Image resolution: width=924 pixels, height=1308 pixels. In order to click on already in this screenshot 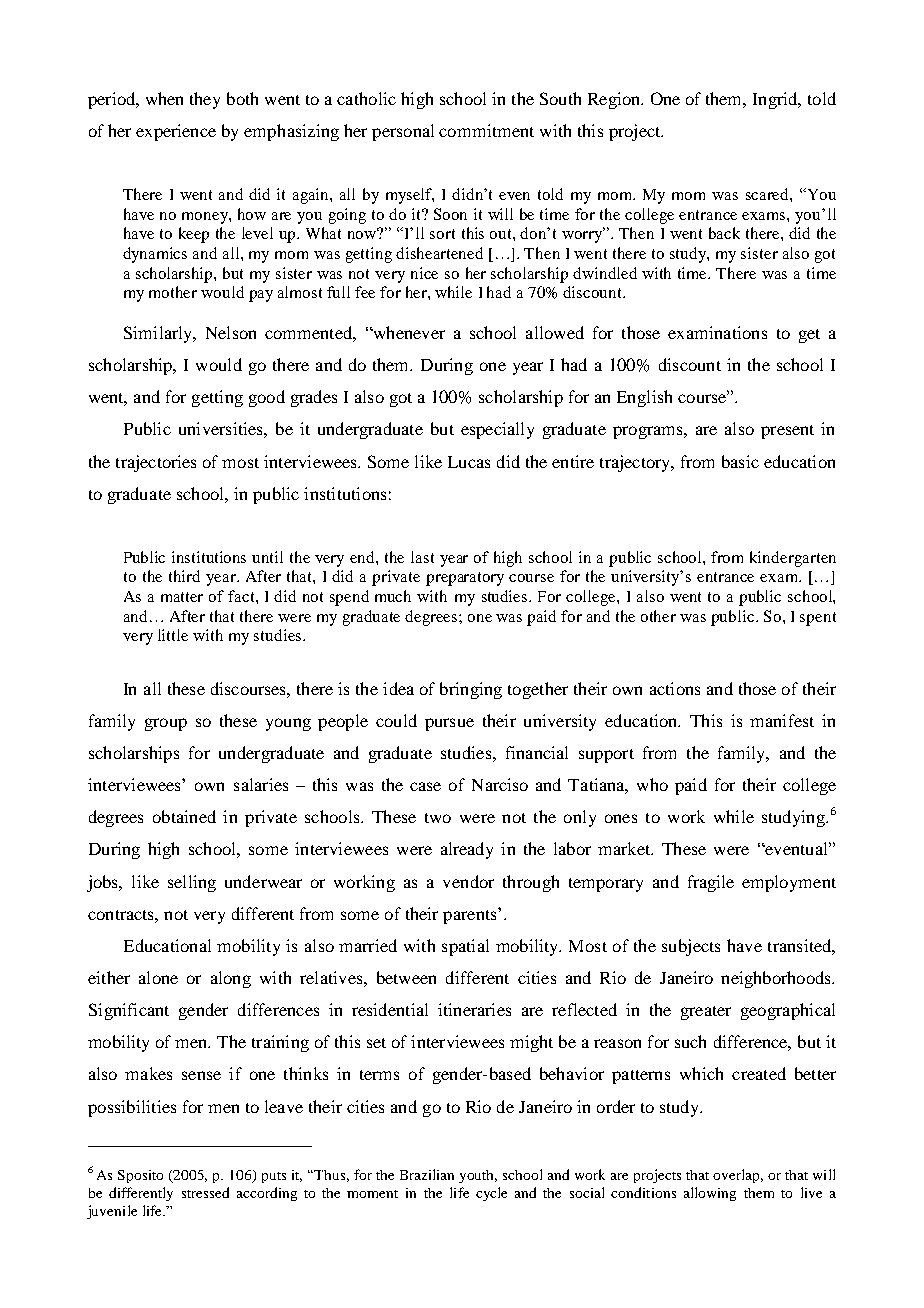, I will do `click(467, 850)`.
